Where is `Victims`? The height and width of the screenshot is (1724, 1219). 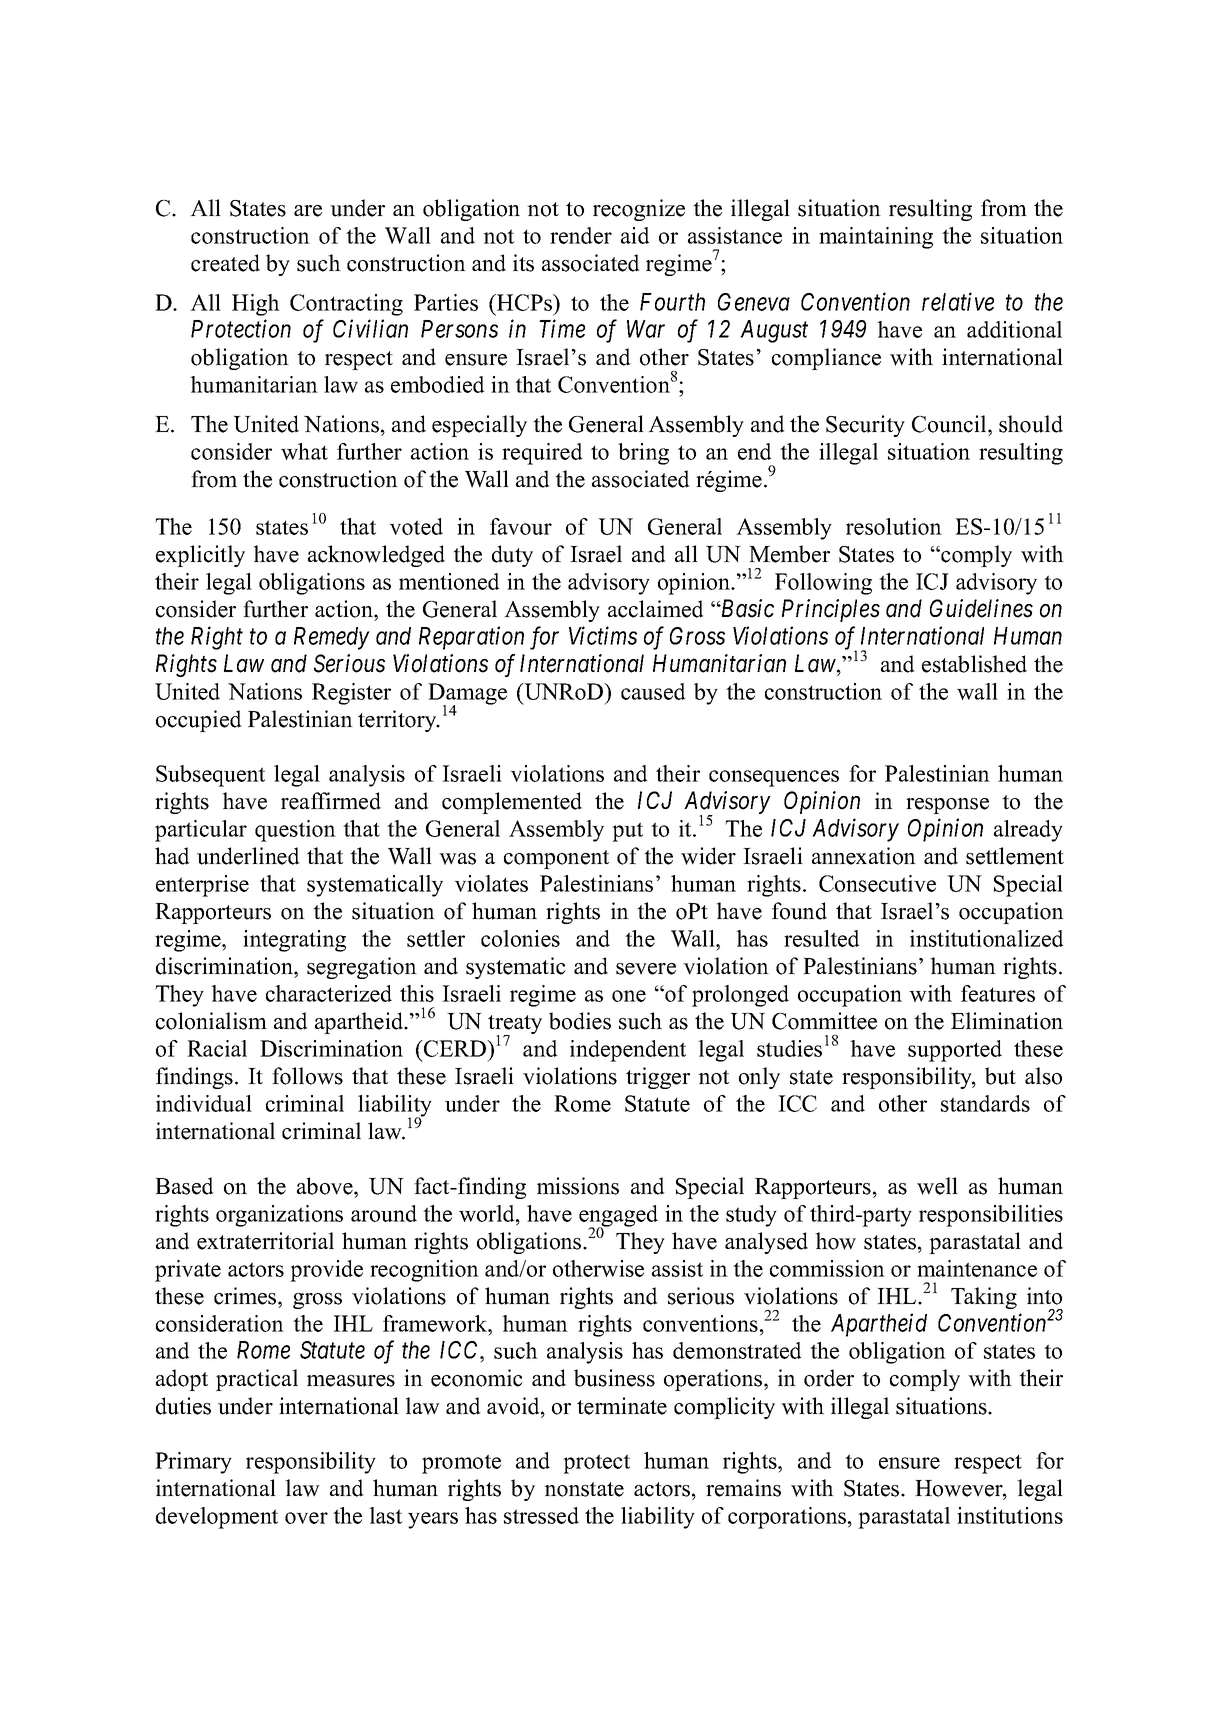 Victims is located at coordinates (603, 636).
